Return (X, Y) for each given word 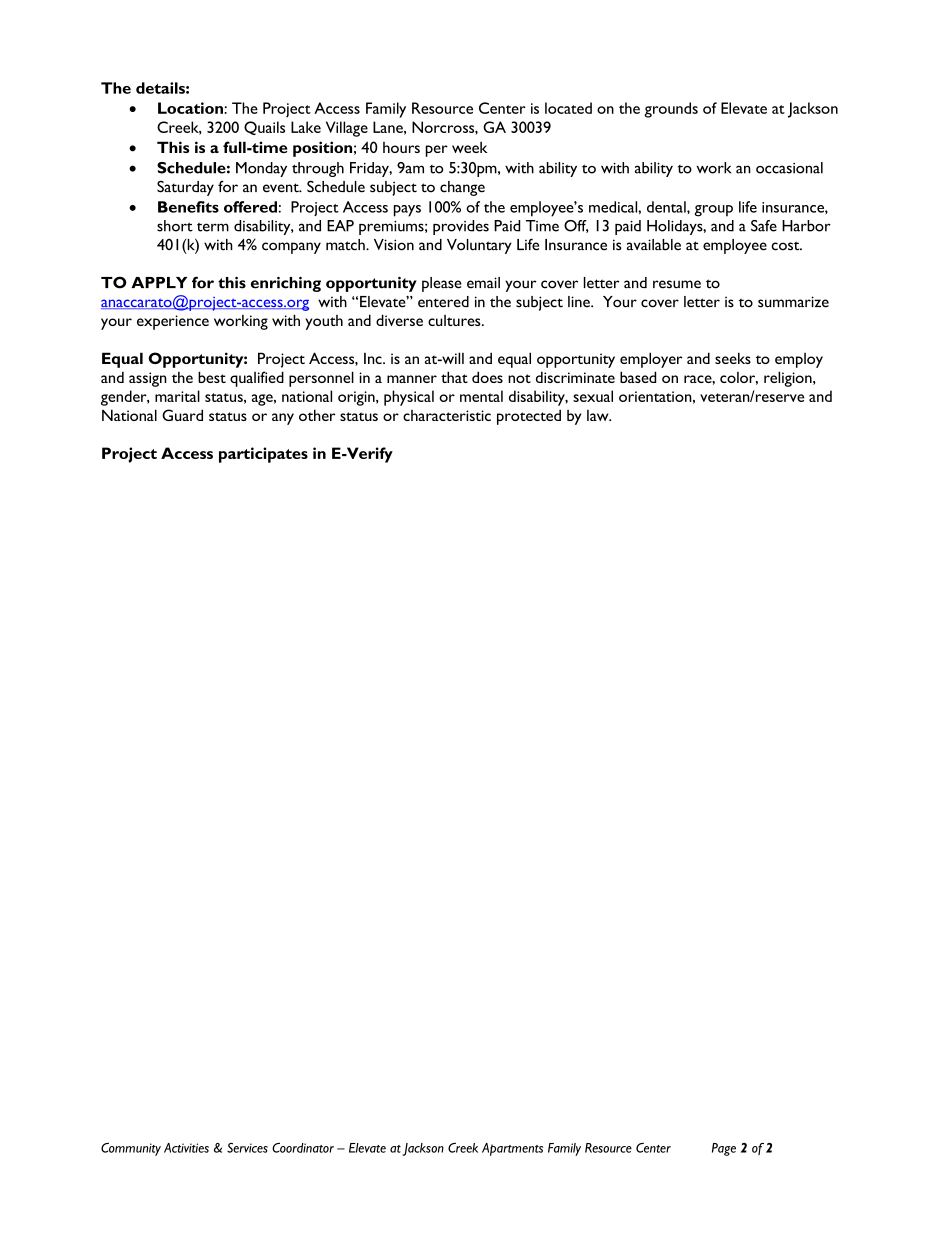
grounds (671, 110)
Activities (186, 1148)
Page (724, 1149)
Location (191, 108)
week (469, 147)
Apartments (512, 1149)
